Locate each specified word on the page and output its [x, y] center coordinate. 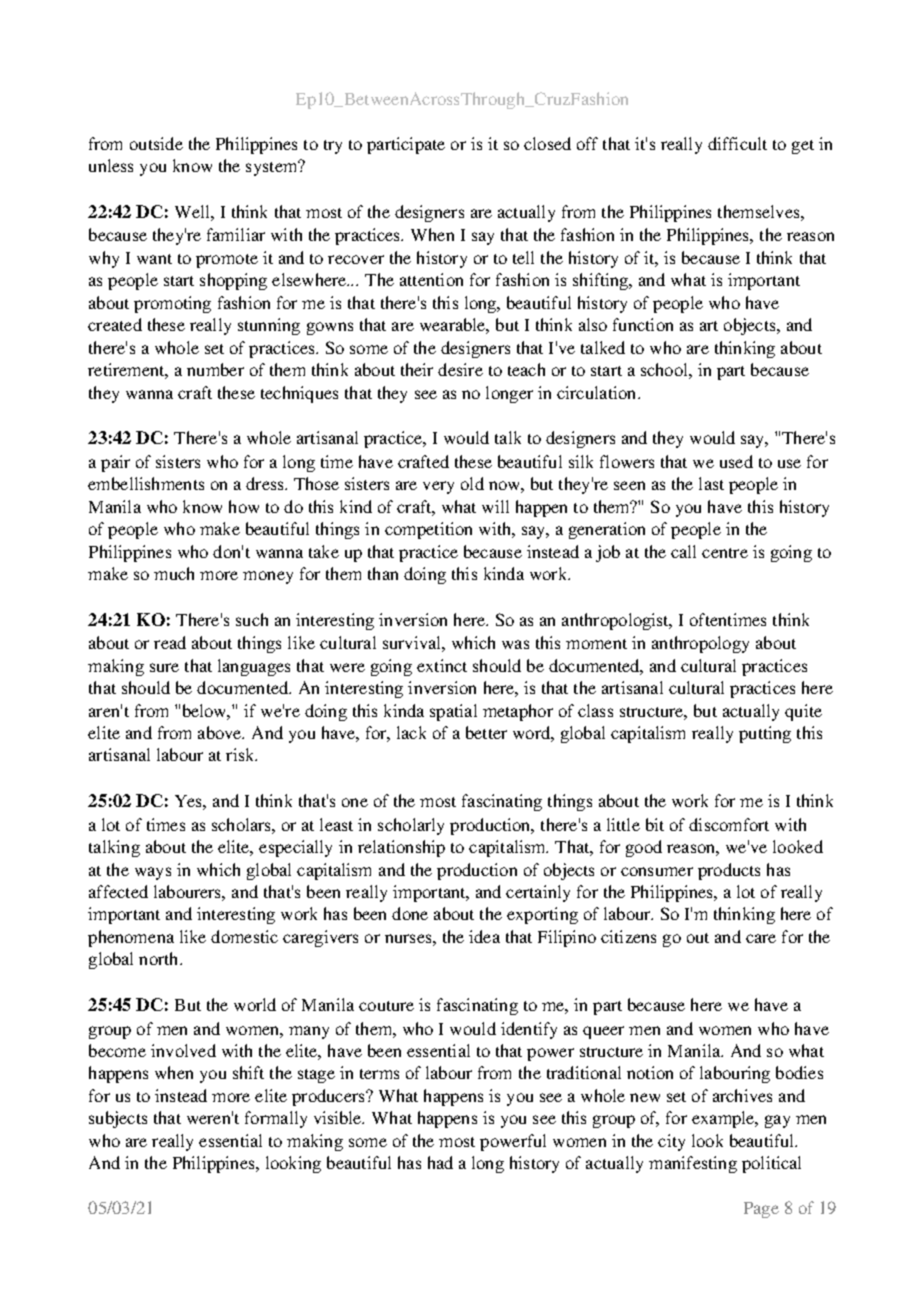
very [438, 487]
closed [547, 143]
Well [193, 211]
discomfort [729, 824]
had [440, 1162]
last [711, 483]
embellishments [146, 483]
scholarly [411, 826]
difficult [737, 143]
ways [153, 873]
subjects [118, 1119]
